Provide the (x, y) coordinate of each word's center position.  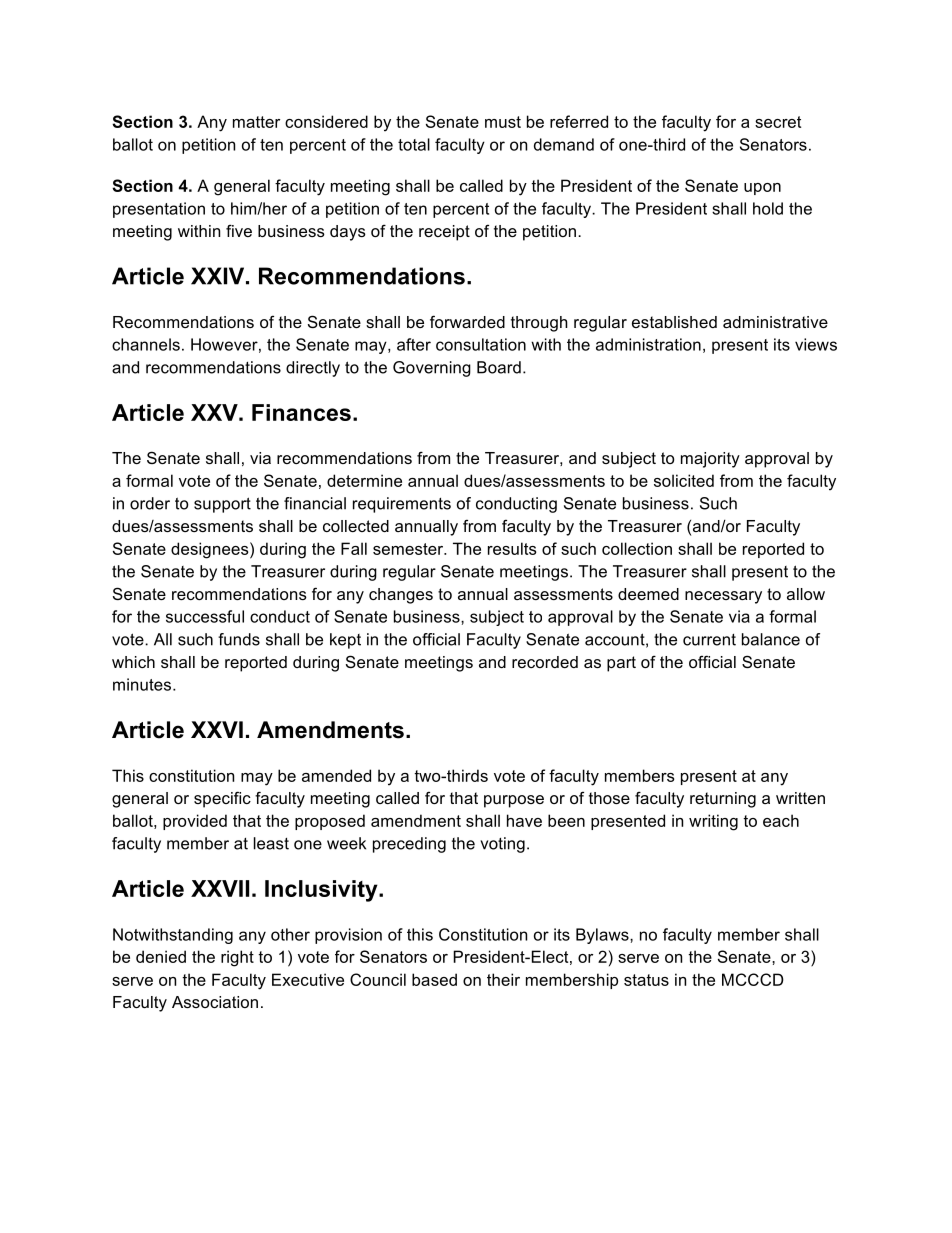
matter (256, 122)
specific (222, 799)
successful (205, 616)
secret (778, 122)
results (512, 548)
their (503, 979)
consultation (481, 344)
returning (723, 800)
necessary (723, 597)
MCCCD (753, 979)
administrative (775, 322)
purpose (514, 801)
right (237, 958)
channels (146, 344)
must (503, 122)
